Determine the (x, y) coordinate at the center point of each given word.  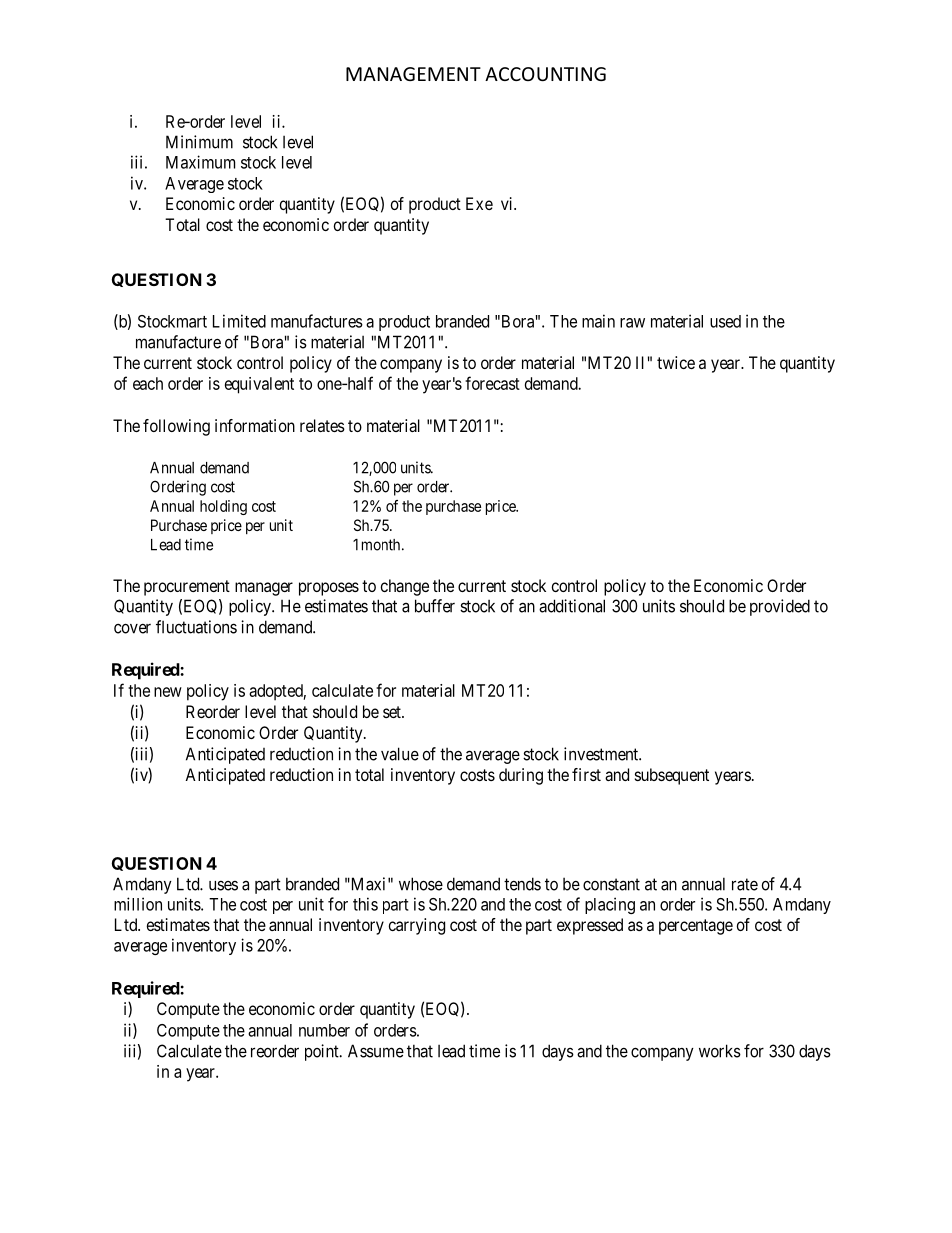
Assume (376, 1051)
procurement (187, 588)
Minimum (199, 142)
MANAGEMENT (413, 74)
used (725, 321)
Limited (239, 321)
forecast (492, 383)
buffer (435, 606)
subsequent (672, 776)
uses (223, 886)
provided (780, 607)
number (324, 1030)
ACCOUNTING (545, 74)
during (521, 776)
